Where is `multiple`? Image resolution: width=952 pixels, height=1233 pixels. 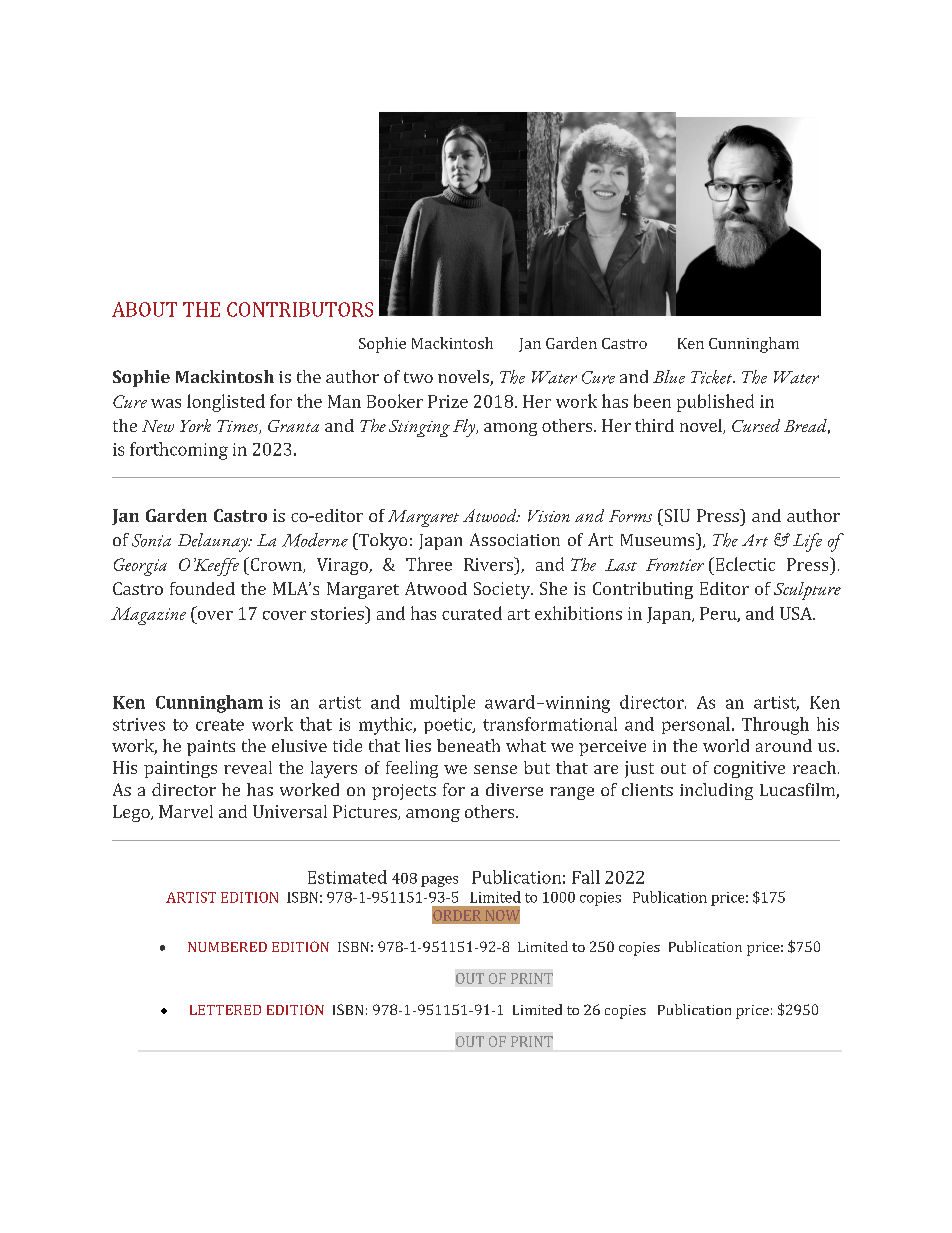
multiple is located at coordinates (442, 703).
